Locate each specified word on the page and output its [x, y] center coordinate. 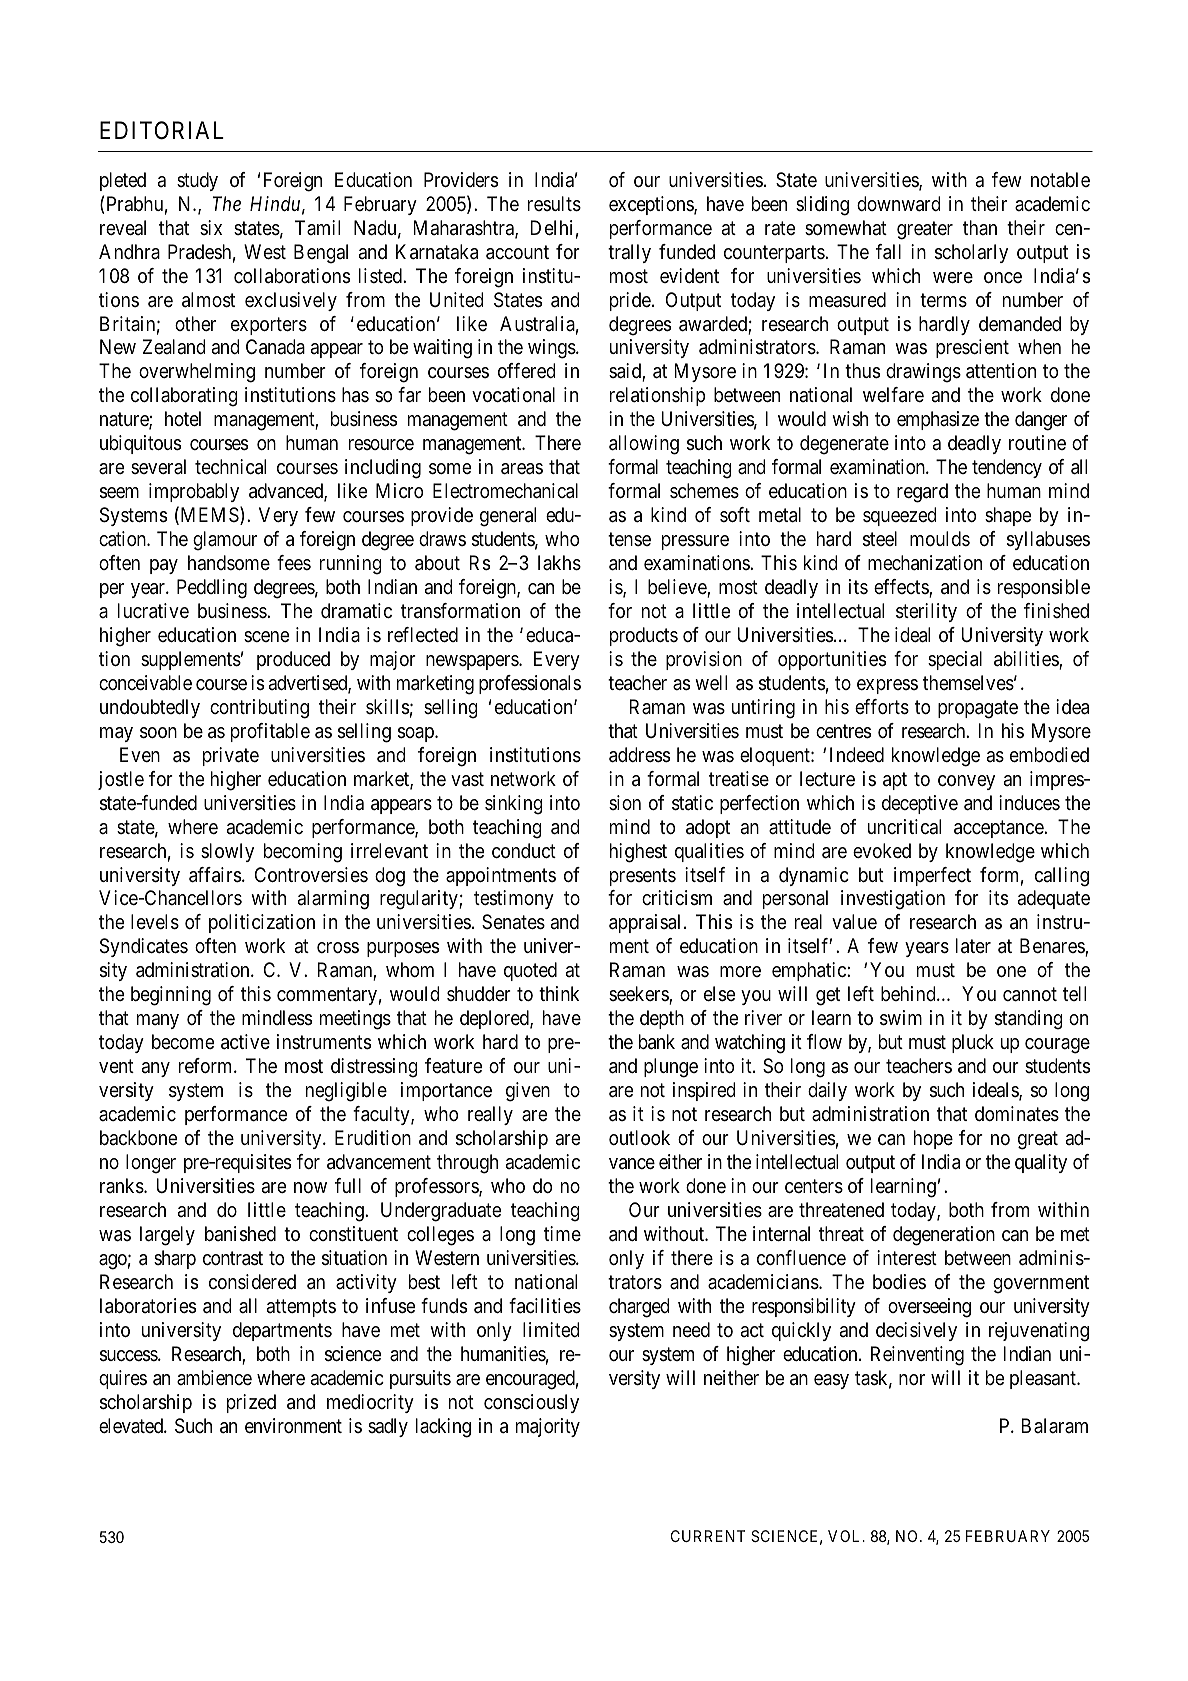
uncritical [904, 826]
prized [251, 1403]
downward [899, 204]
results [554, 204]
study [197, 181]
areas [522, 469]
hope [933, 1139]
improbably [194, 492]
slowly [227, 852]
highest [638, 853]
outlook [639, 1137]
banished [240, 1234]
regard [922, 493]
